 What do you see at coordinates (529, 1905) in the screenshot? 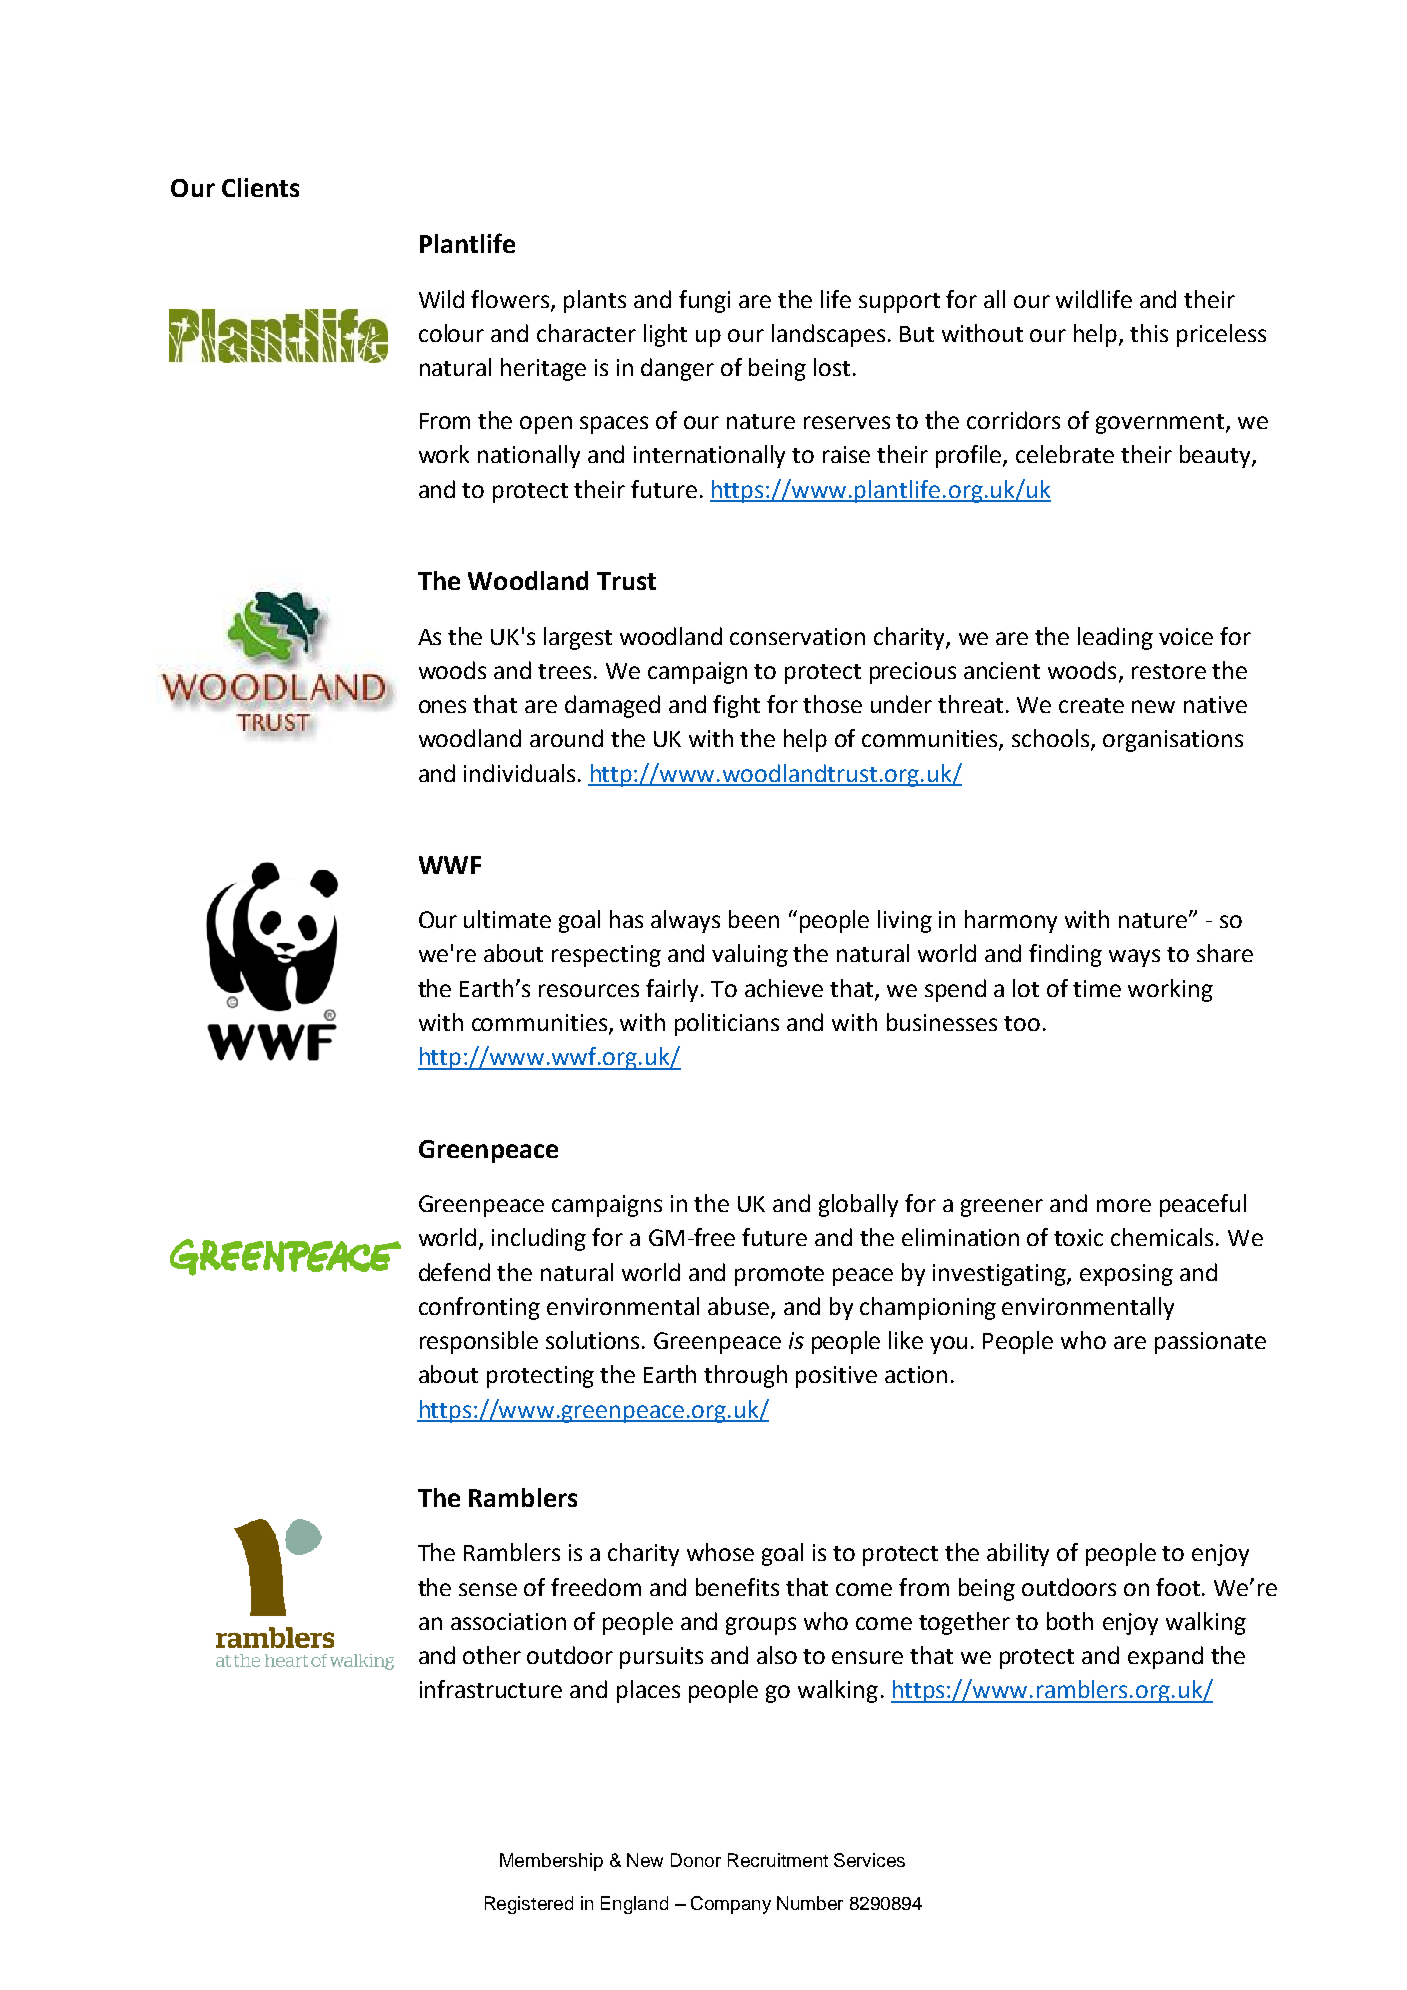
I see `Registered` at bounding box center [529, 1905].
